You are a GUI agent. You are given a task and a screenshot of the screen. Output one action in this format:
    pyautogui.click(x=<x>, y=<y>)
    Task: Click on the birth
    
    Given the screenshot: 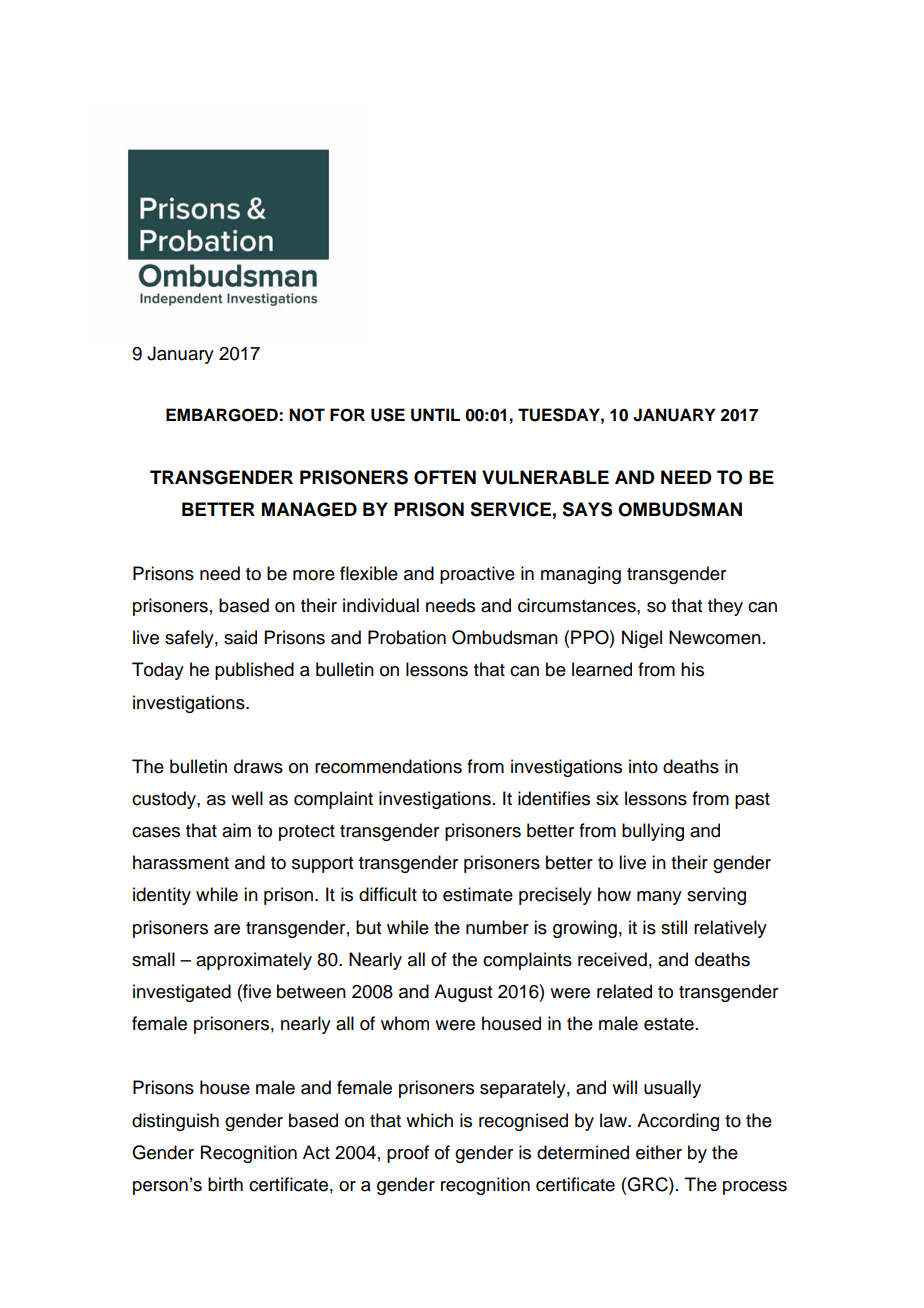 What is the action you would take?
    pyautogui.click(x=225, y=1184)
